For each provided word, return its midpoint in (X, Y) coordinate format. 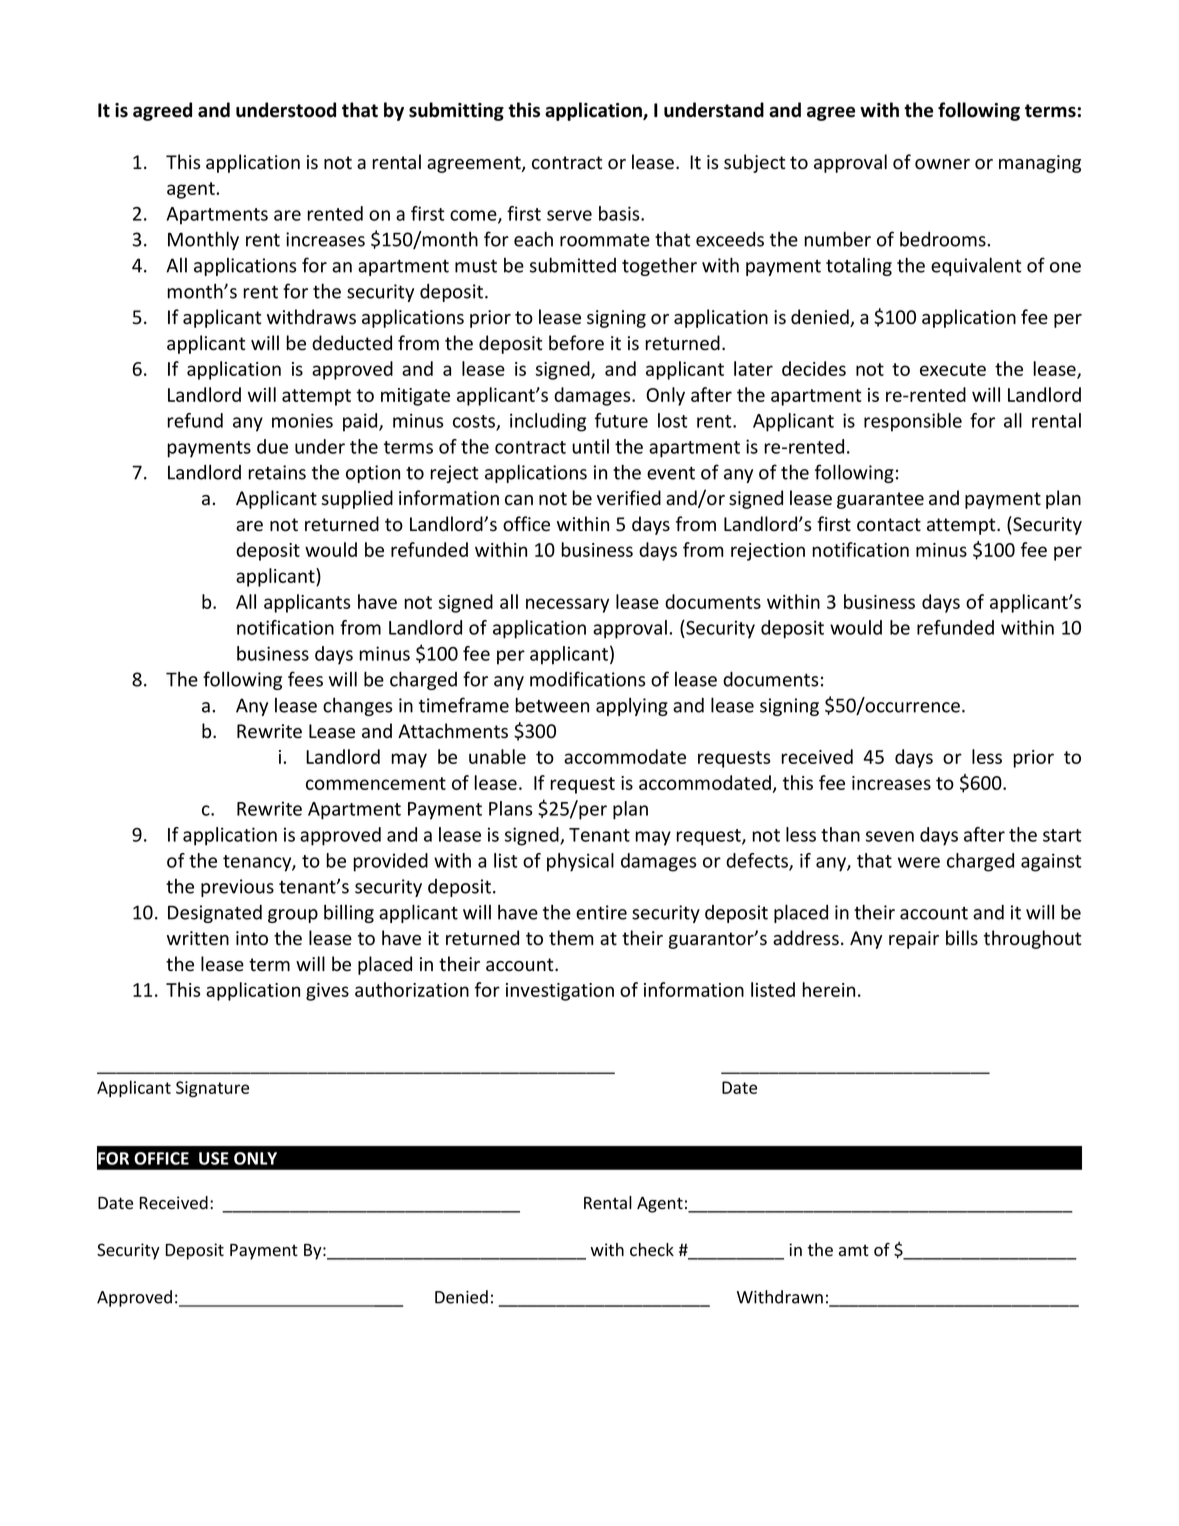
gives (327, 992)
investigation (560, 992)
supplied (357, 499)
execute (953, 369)
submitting (456, 111)
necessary (567, 605)
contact (889, 525)
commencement (376, 783)
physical (580, 862)
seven (890, 836)
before (576, 343)
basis (620, 213)
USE (214, 1158)
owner (942, 164)
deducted (352, 343)
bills (962, 938)
